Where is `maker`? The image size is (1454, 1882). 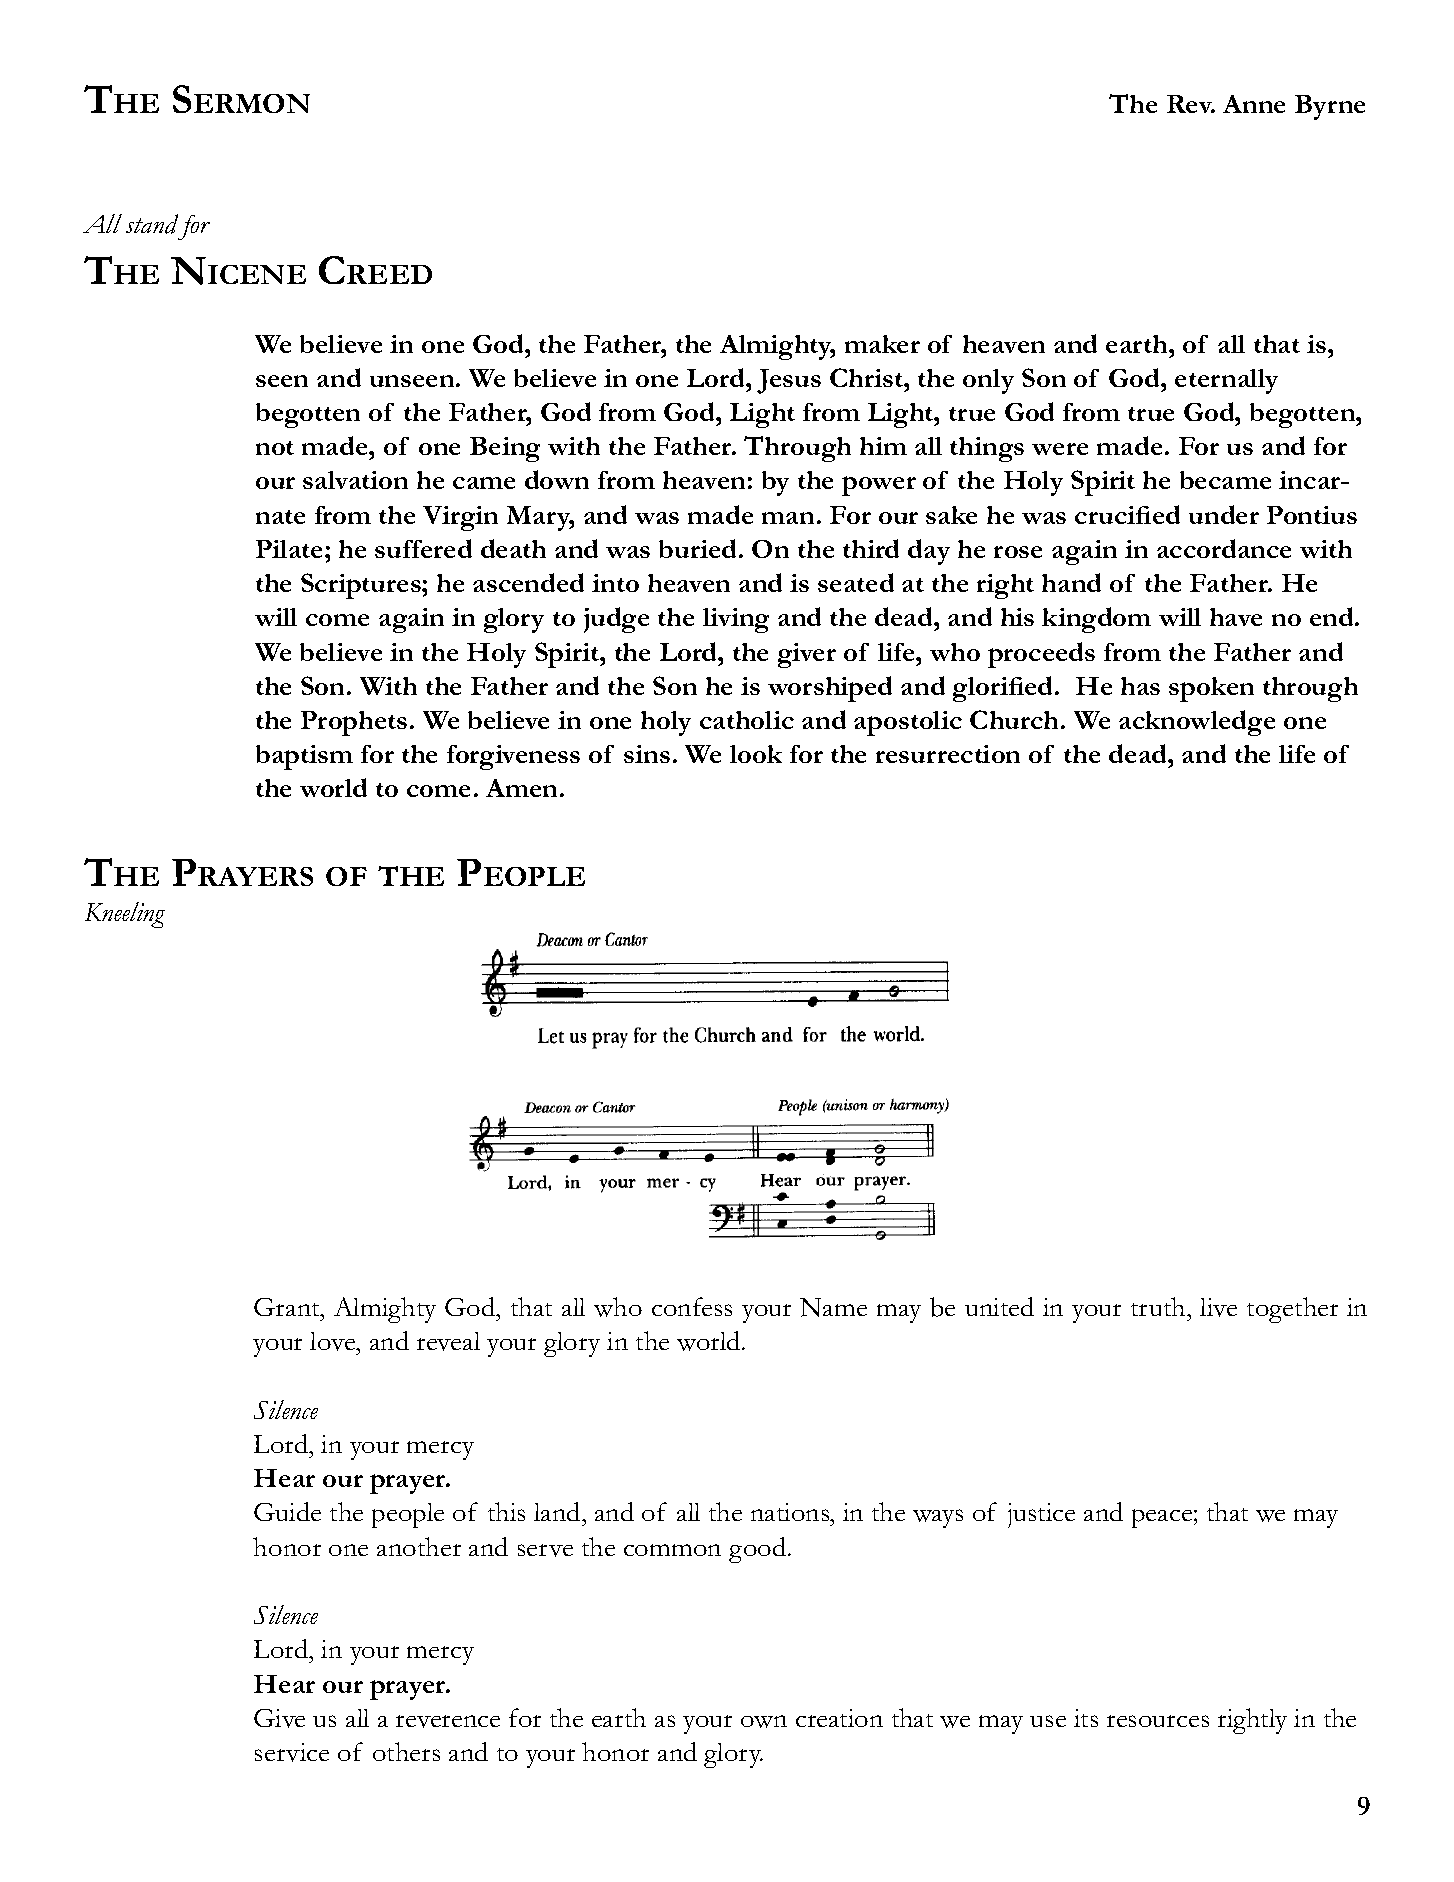
maker is located at coordinates (882, 344).
